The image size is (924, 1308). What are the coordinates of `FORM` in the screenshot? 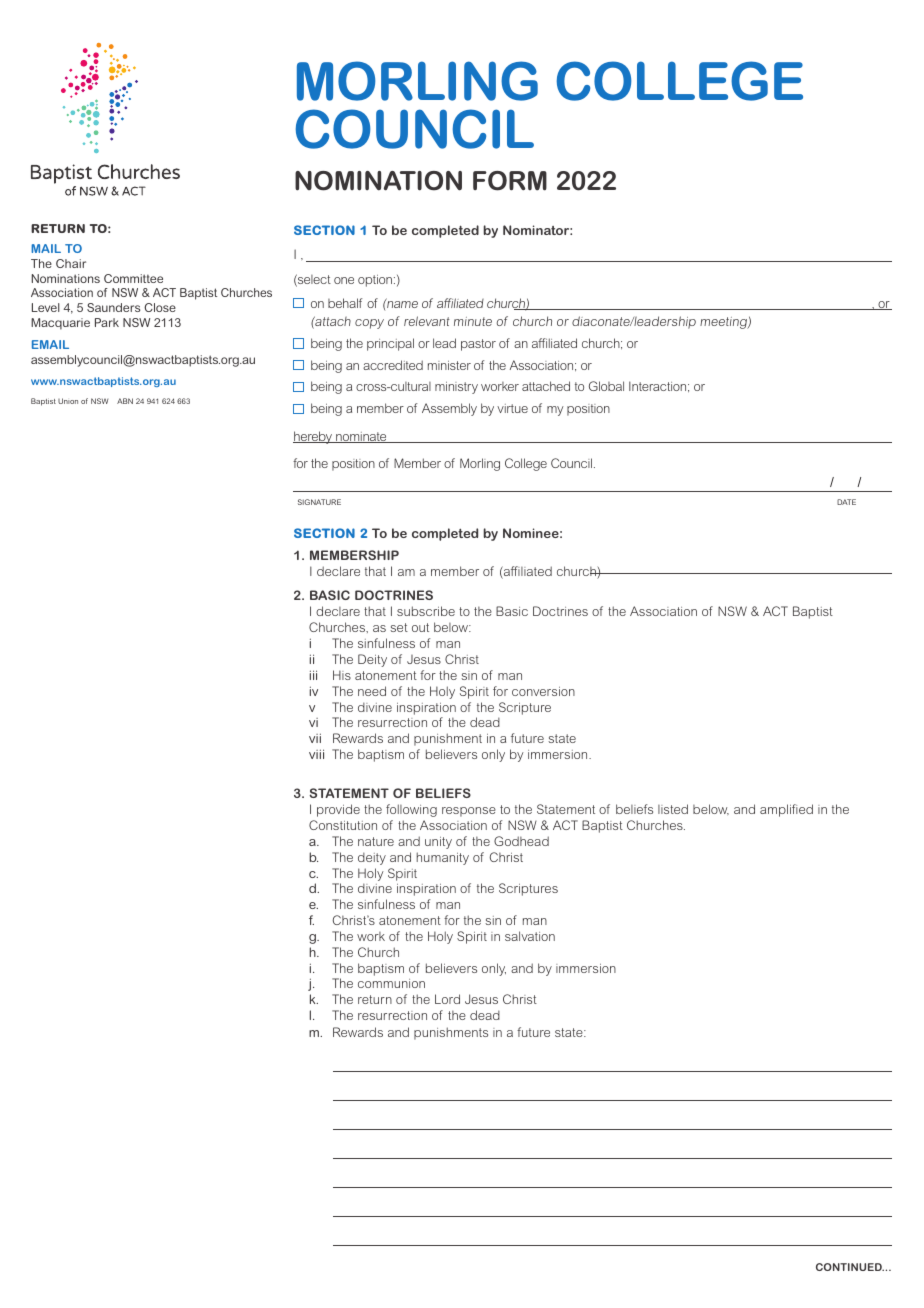 It's located at (510, 181).
